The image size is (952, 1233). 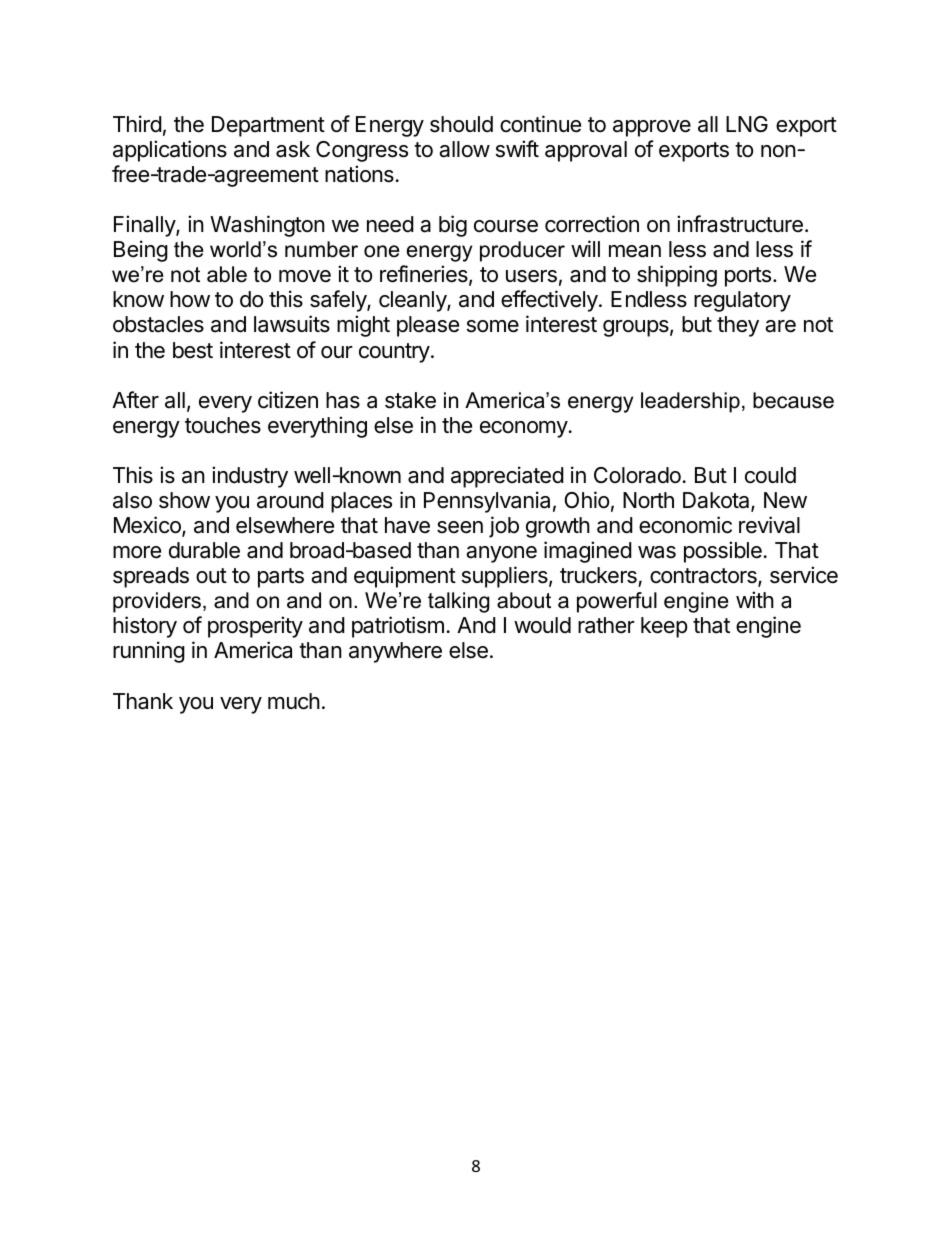 What do you see at coordinates (493, 326) in the page?
I see `some` at bounding box center [493, 326].
